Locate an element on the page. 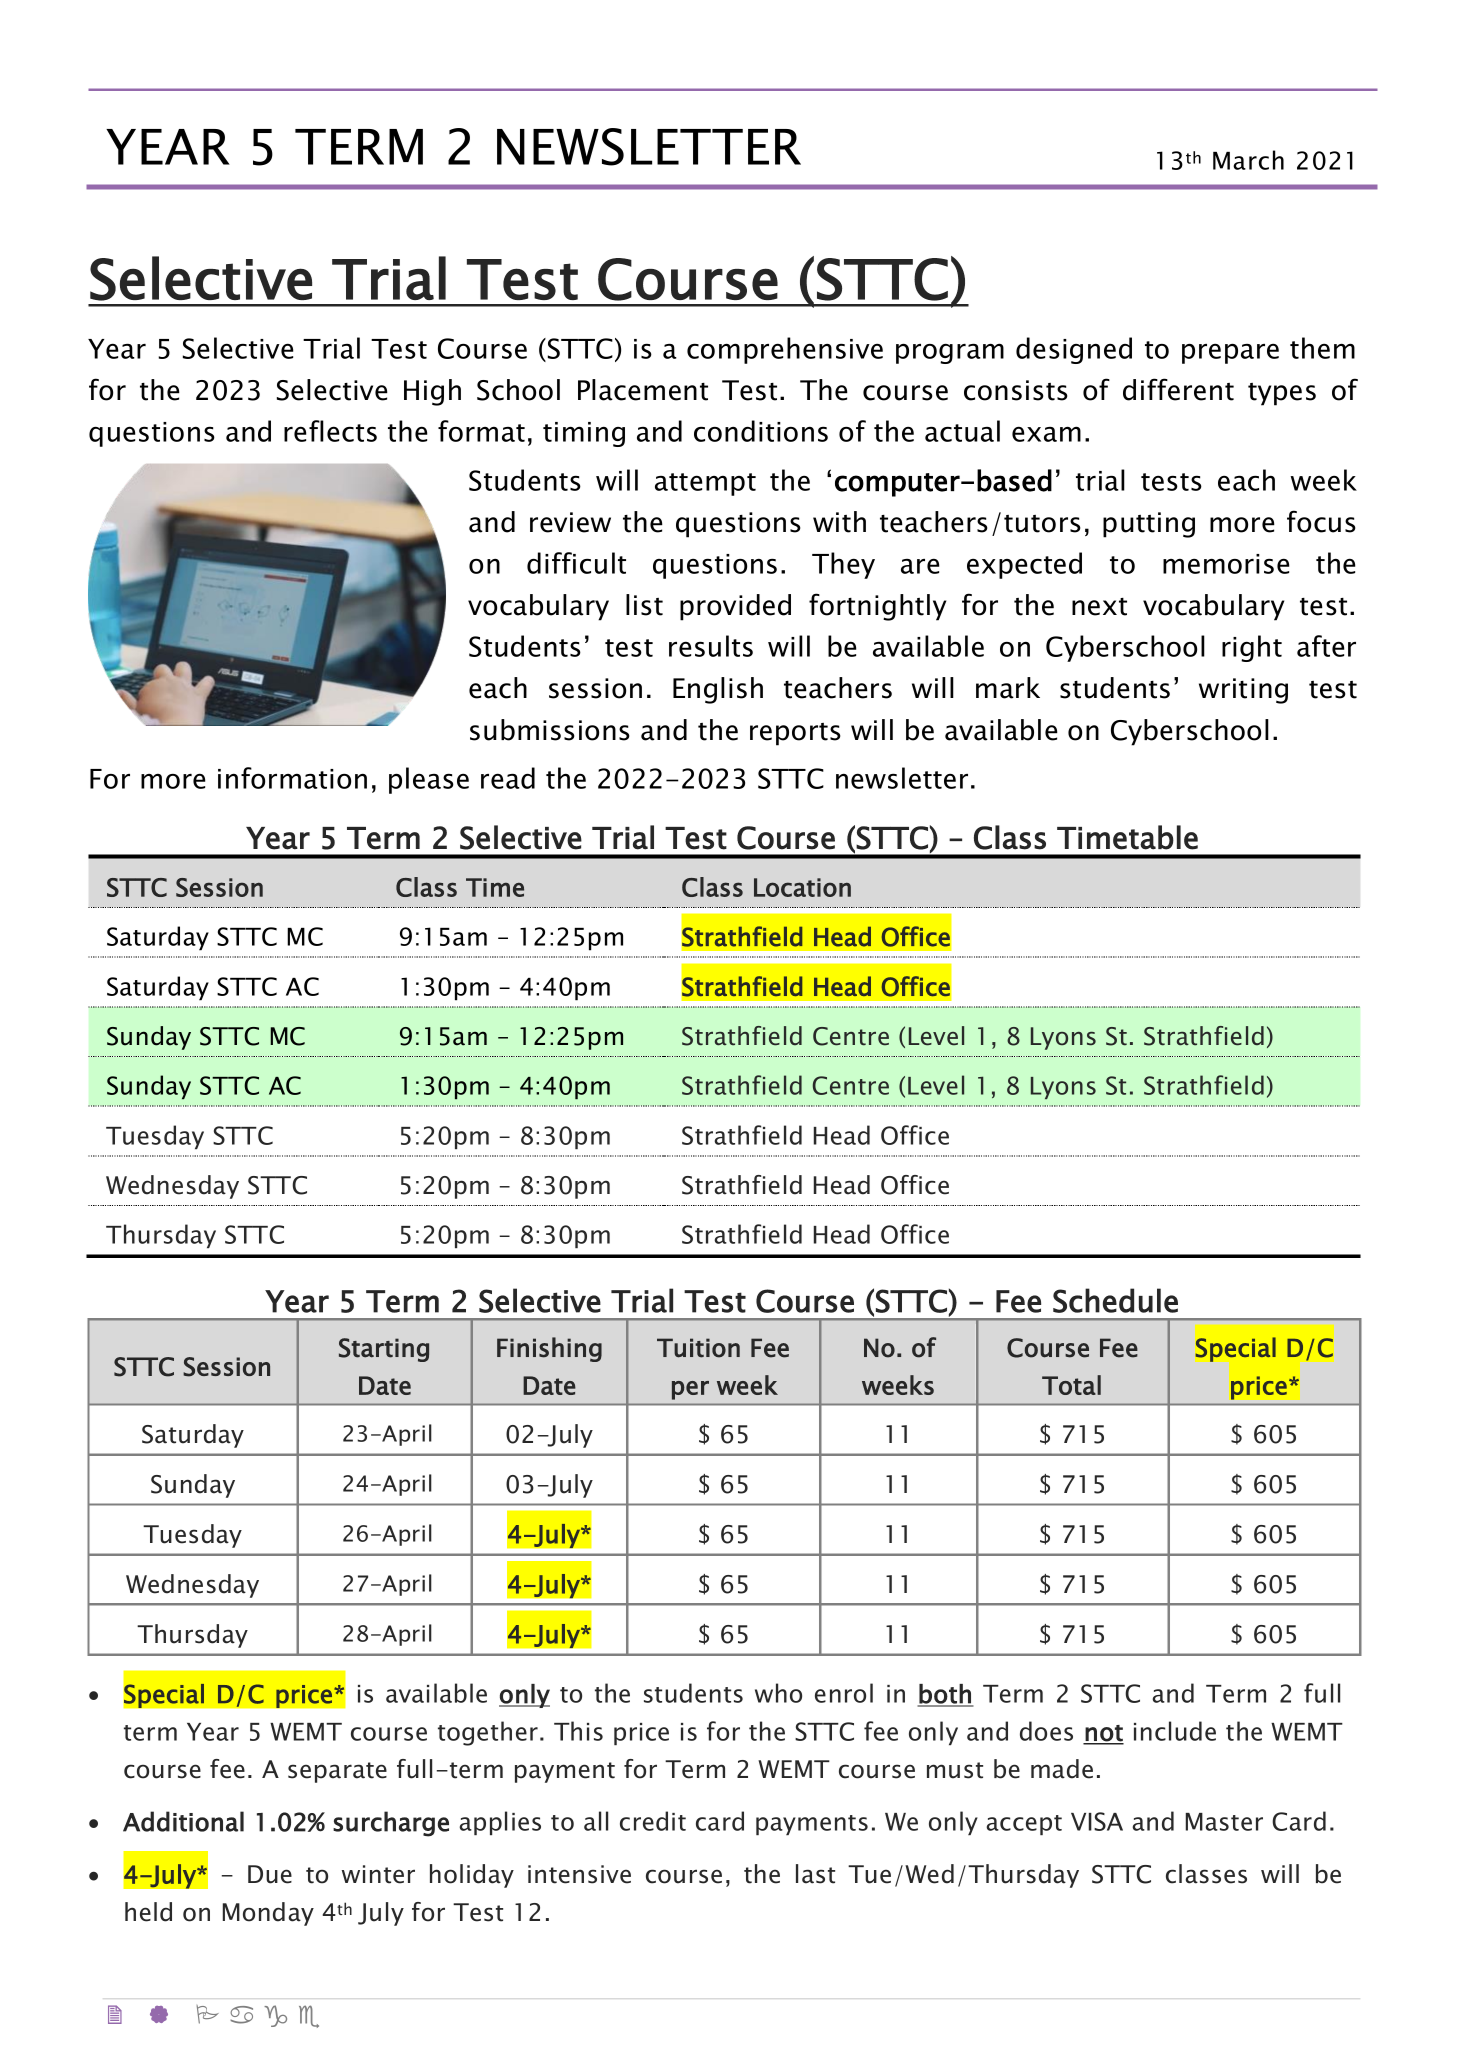  reflects is located at coordinates (330, 431).
